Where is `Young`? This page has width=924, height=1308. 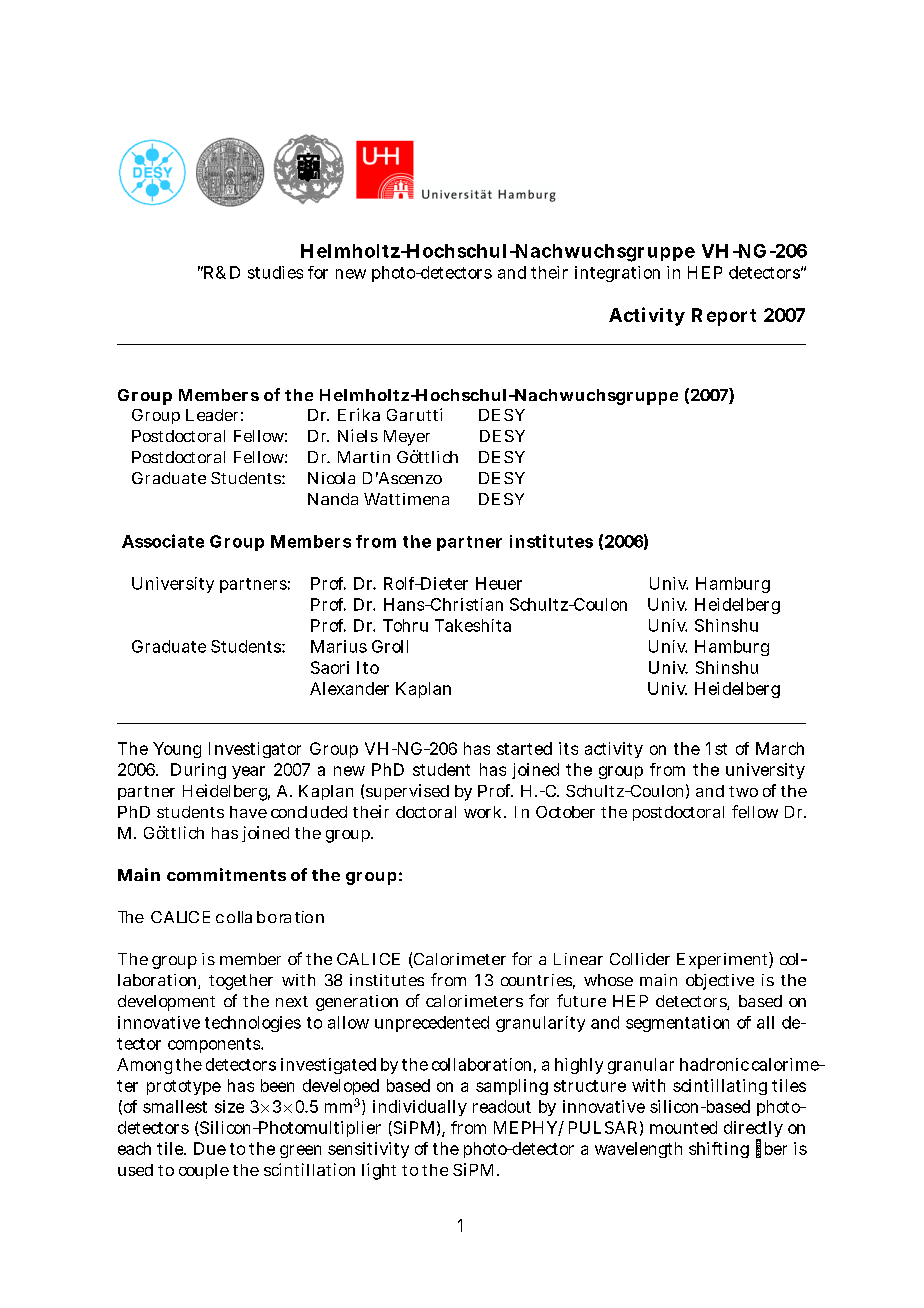 Young is located at coordinates (177, 750).
